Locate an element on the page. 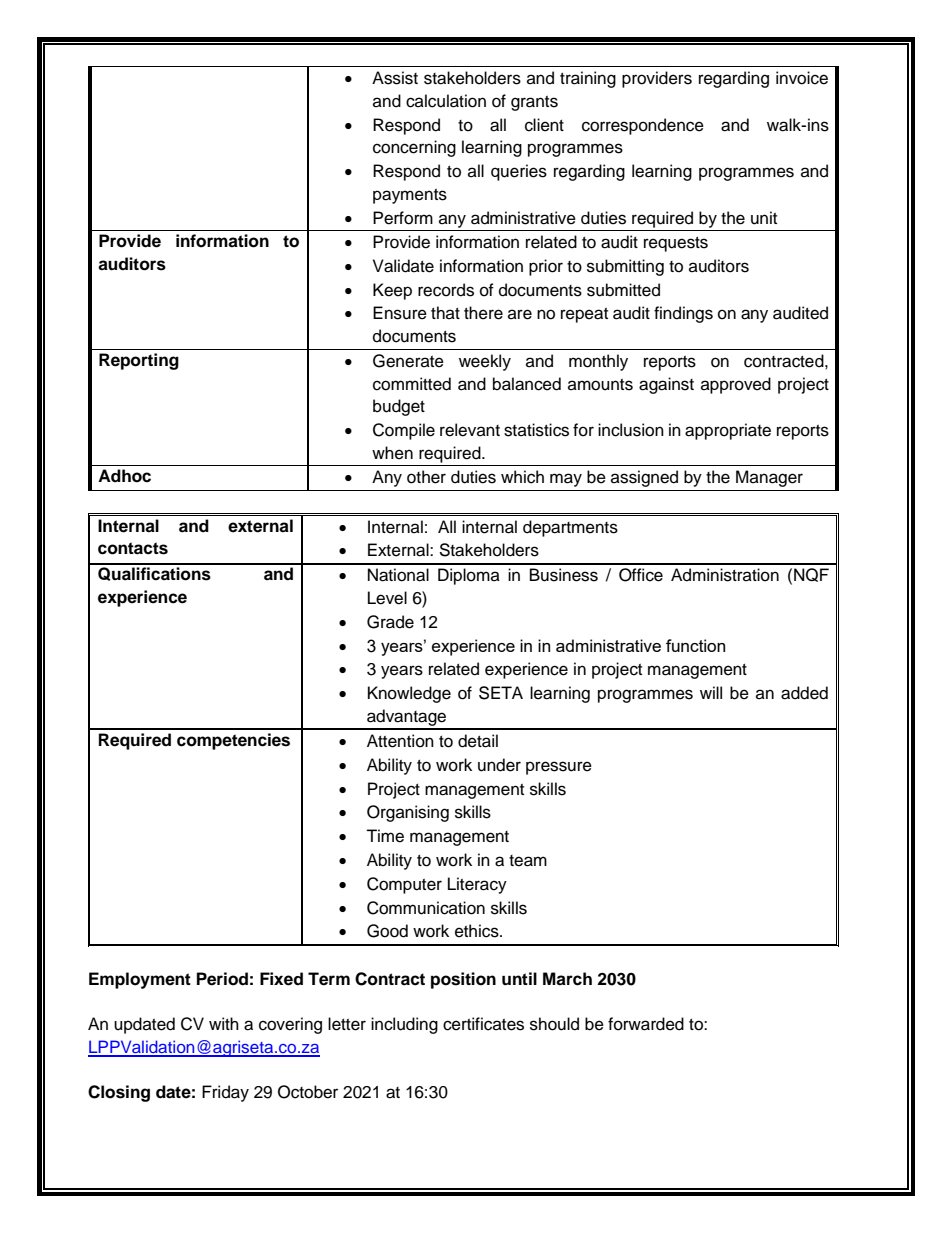 The width and height of the page is (952, 1233). invoice is located at coordinates (802, 78).
